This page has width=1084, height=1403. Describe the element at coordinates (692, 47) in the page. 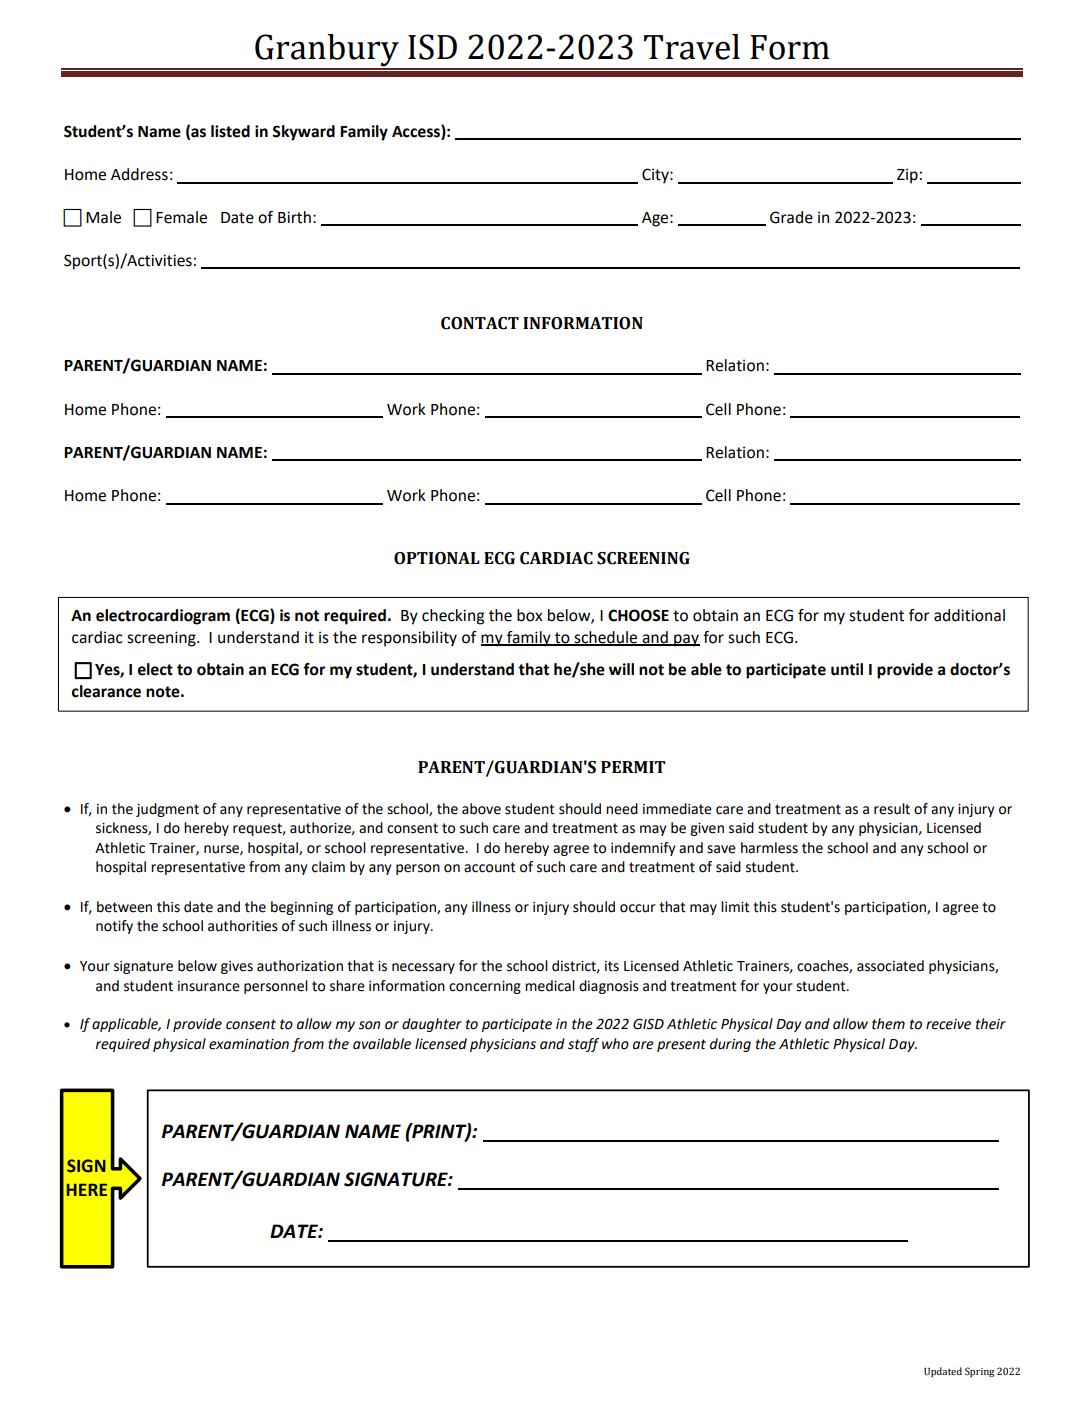

I see `Travel` at that location.
